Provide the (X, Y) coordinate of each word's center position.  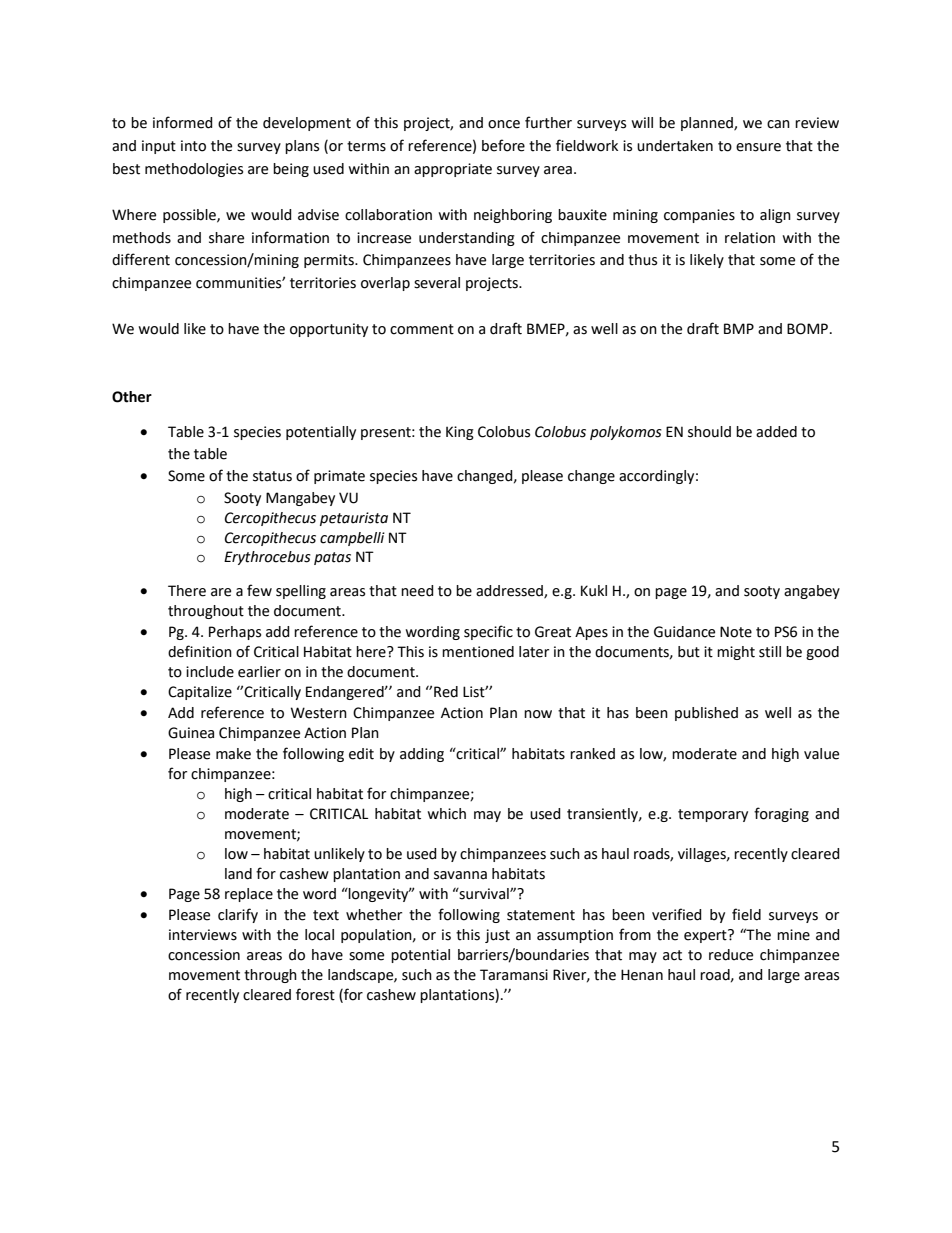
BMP (739, 328)
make (233, 754)
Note (736, 632)
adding (422, 755)
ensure (758, 147)
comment (422, 329)
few (259, 590)
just (497, 936)
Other (132, 397)
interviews (203, 935)
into (193, 146)
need (417, 591)
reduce (731, 955)
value (821, 754)
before (503, 145)
